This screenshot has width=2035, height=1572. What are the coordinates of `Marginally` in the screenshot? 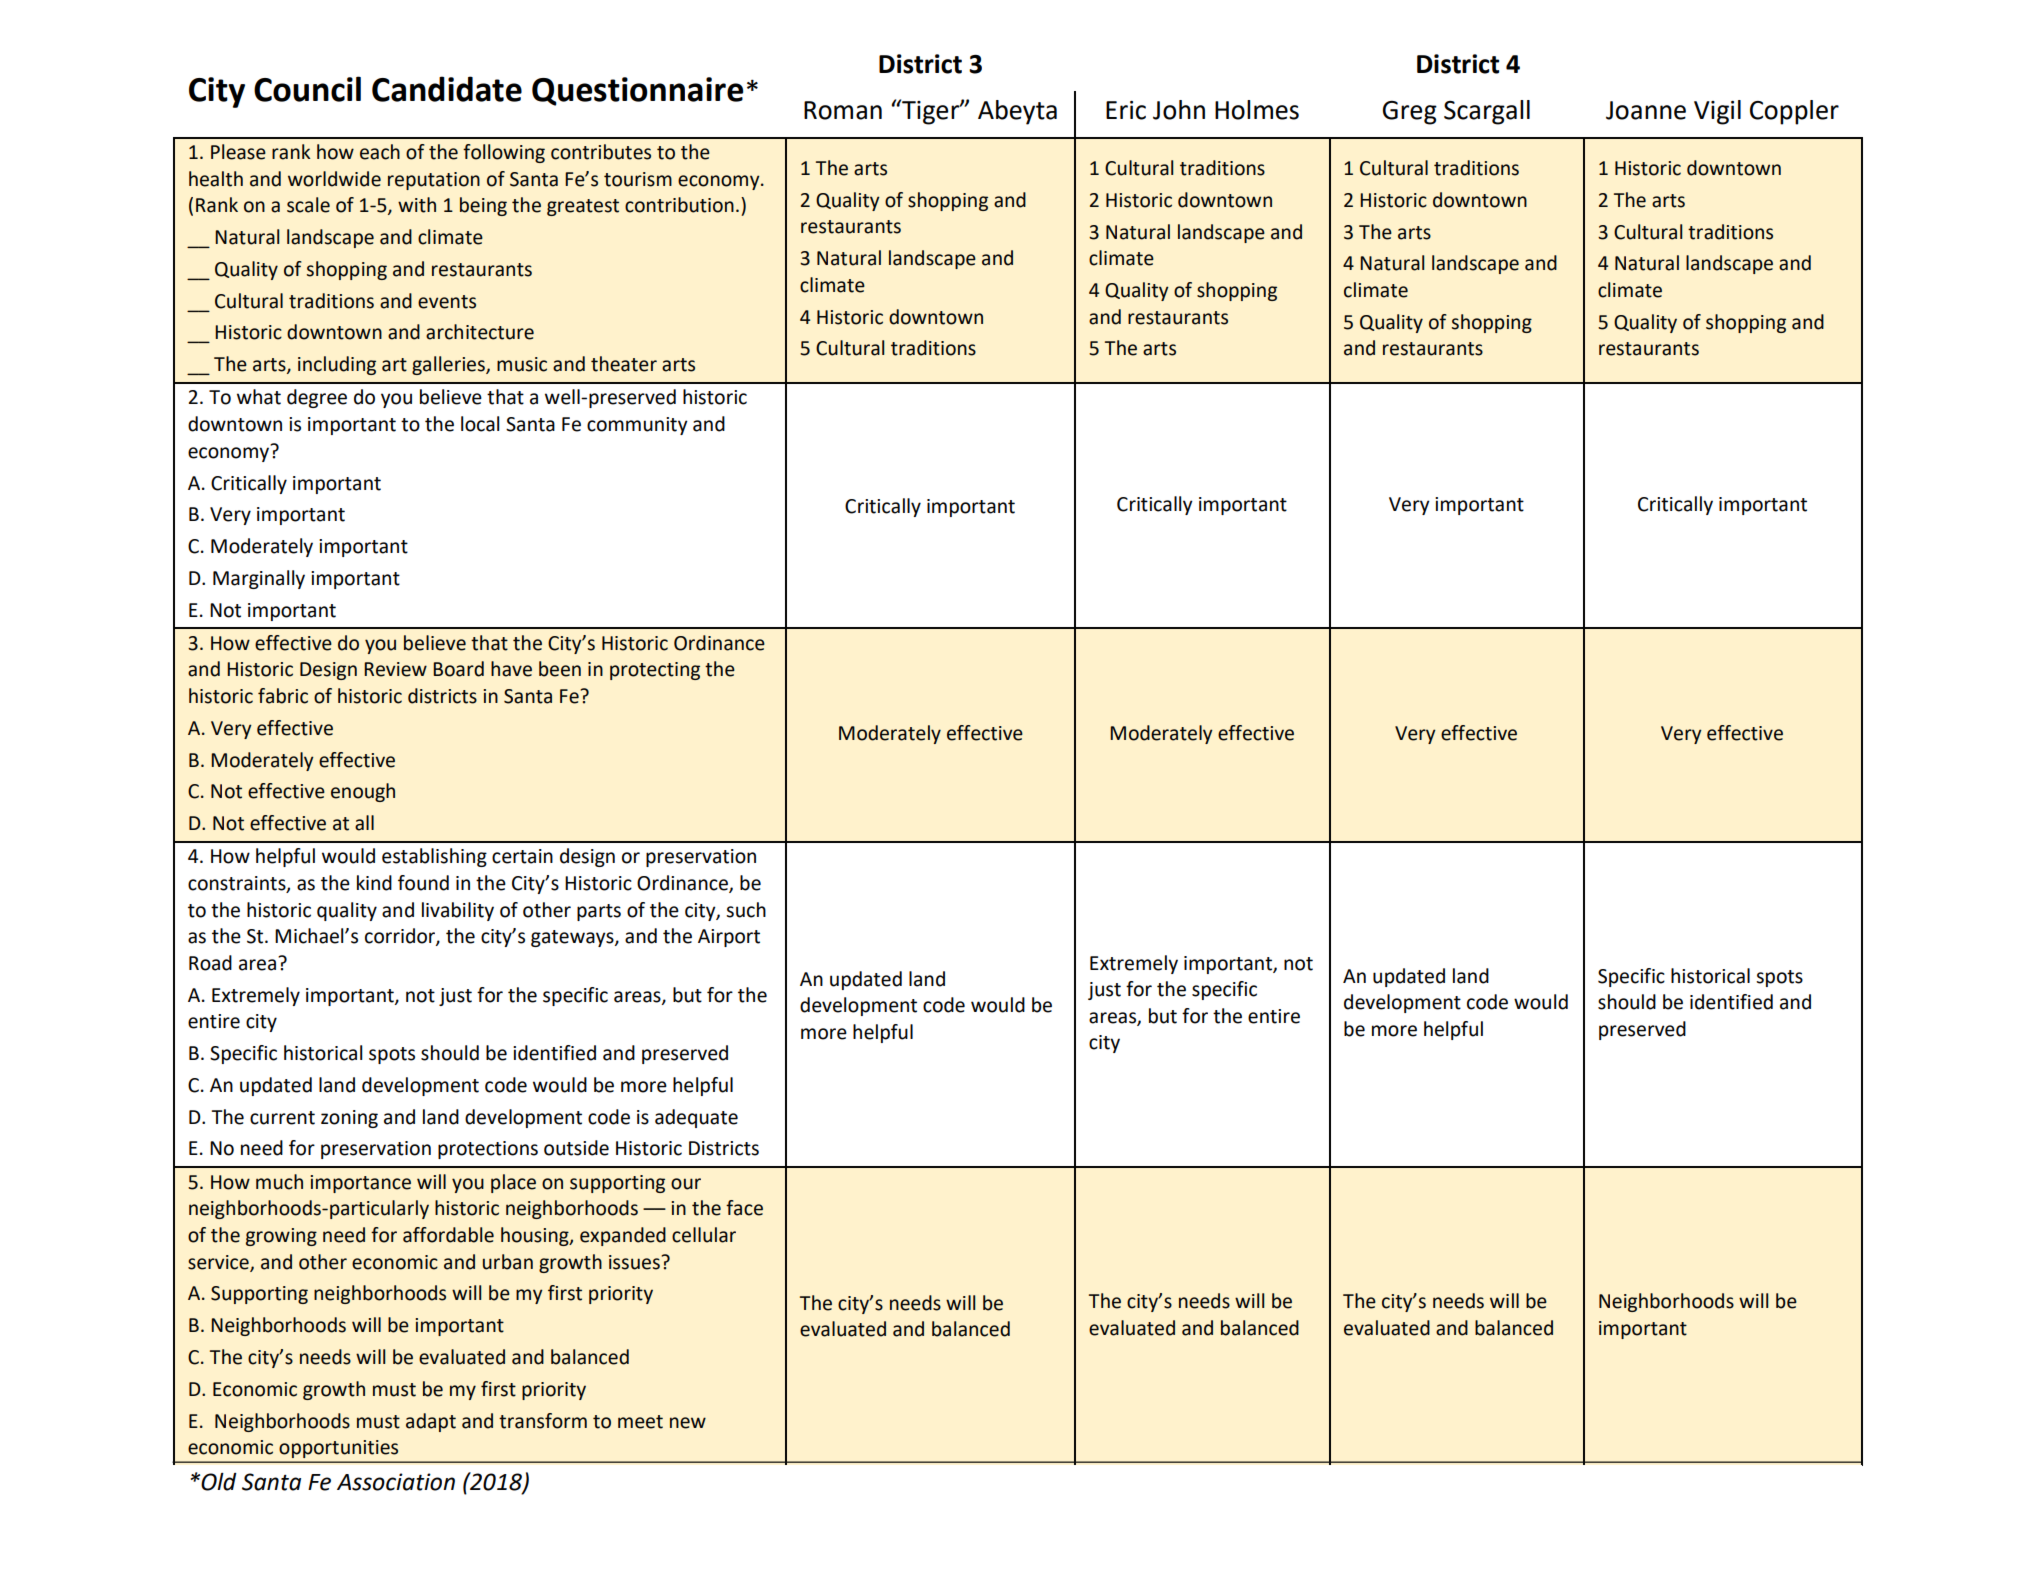 It's located at (259, 579).
